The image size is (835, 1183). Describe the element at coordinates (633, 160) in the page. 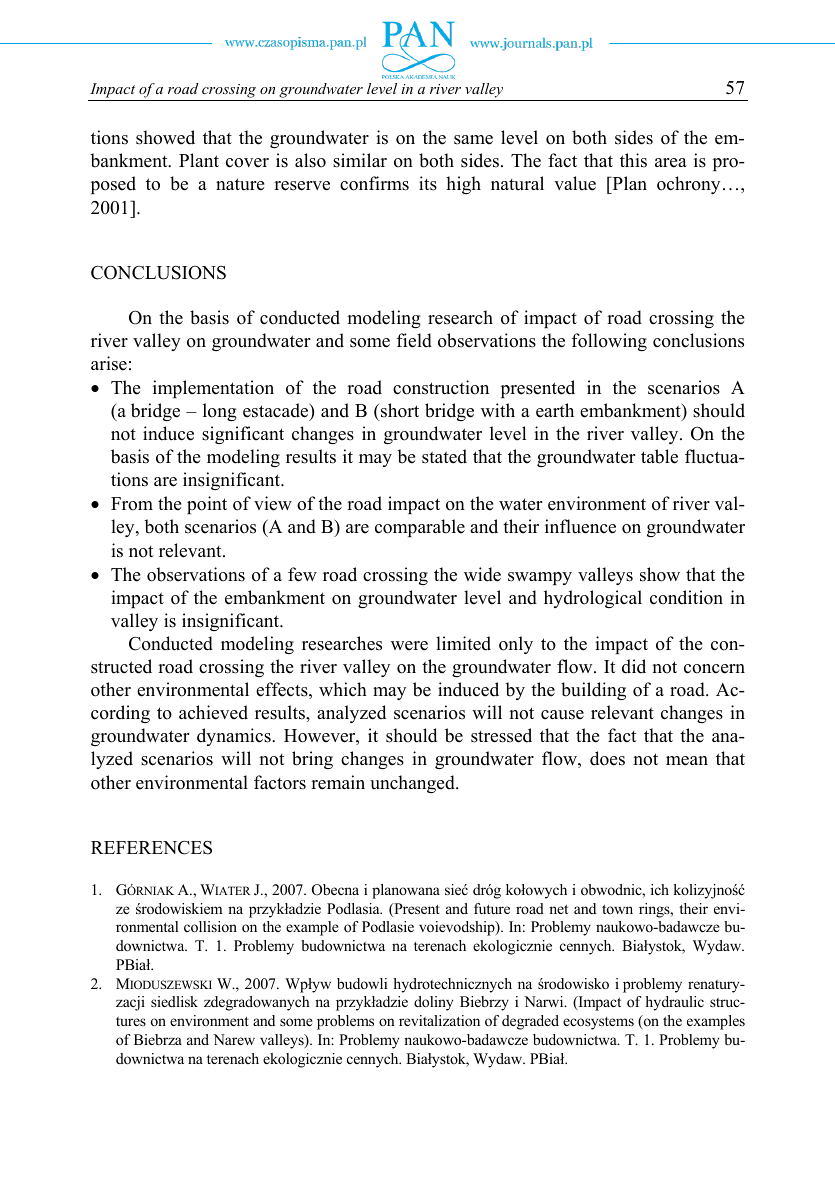

I see `this` at that location.
